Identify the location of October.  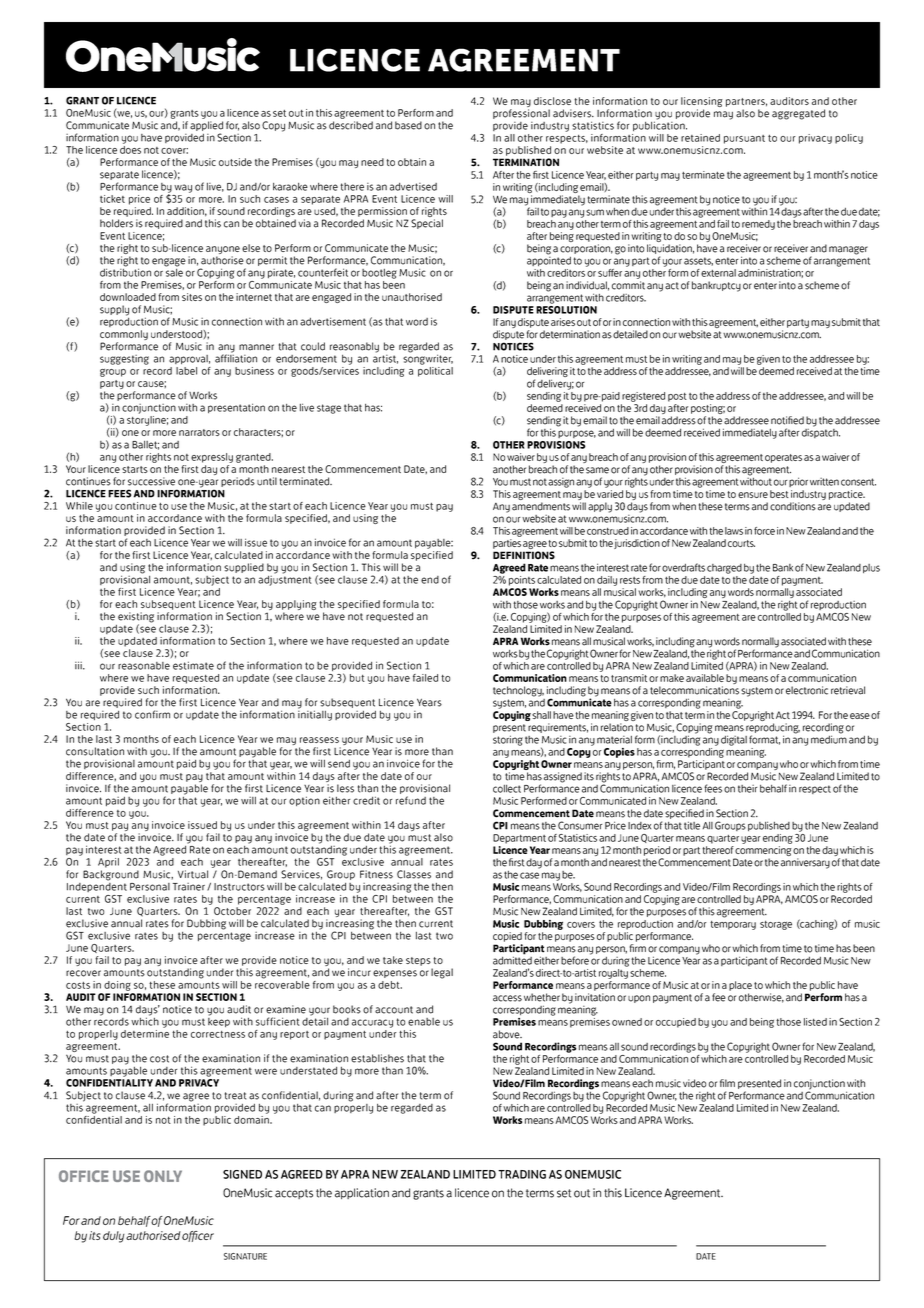
(232, 911).
